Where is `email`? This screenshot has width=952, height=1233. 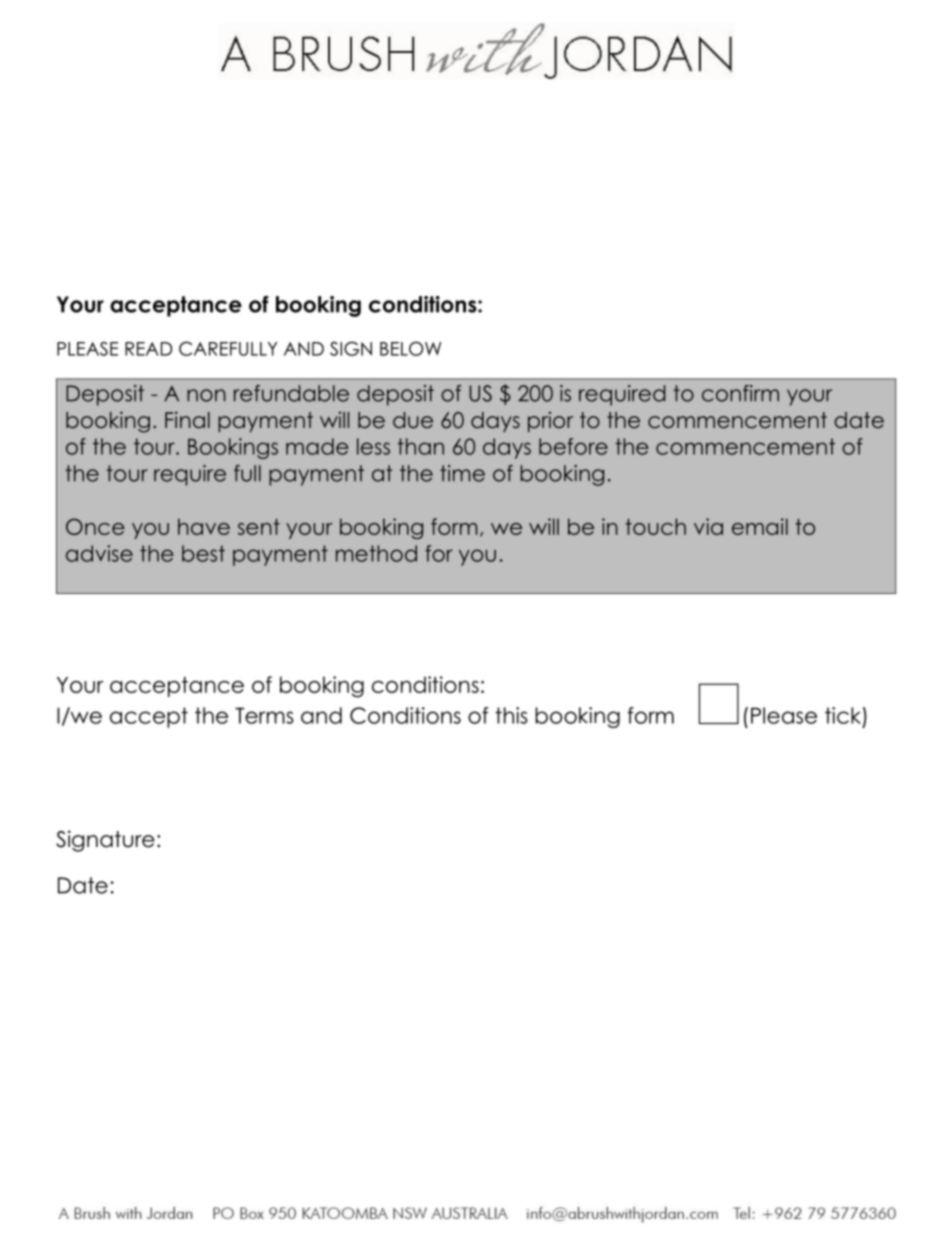 email is located at coordinates (760, 526).
